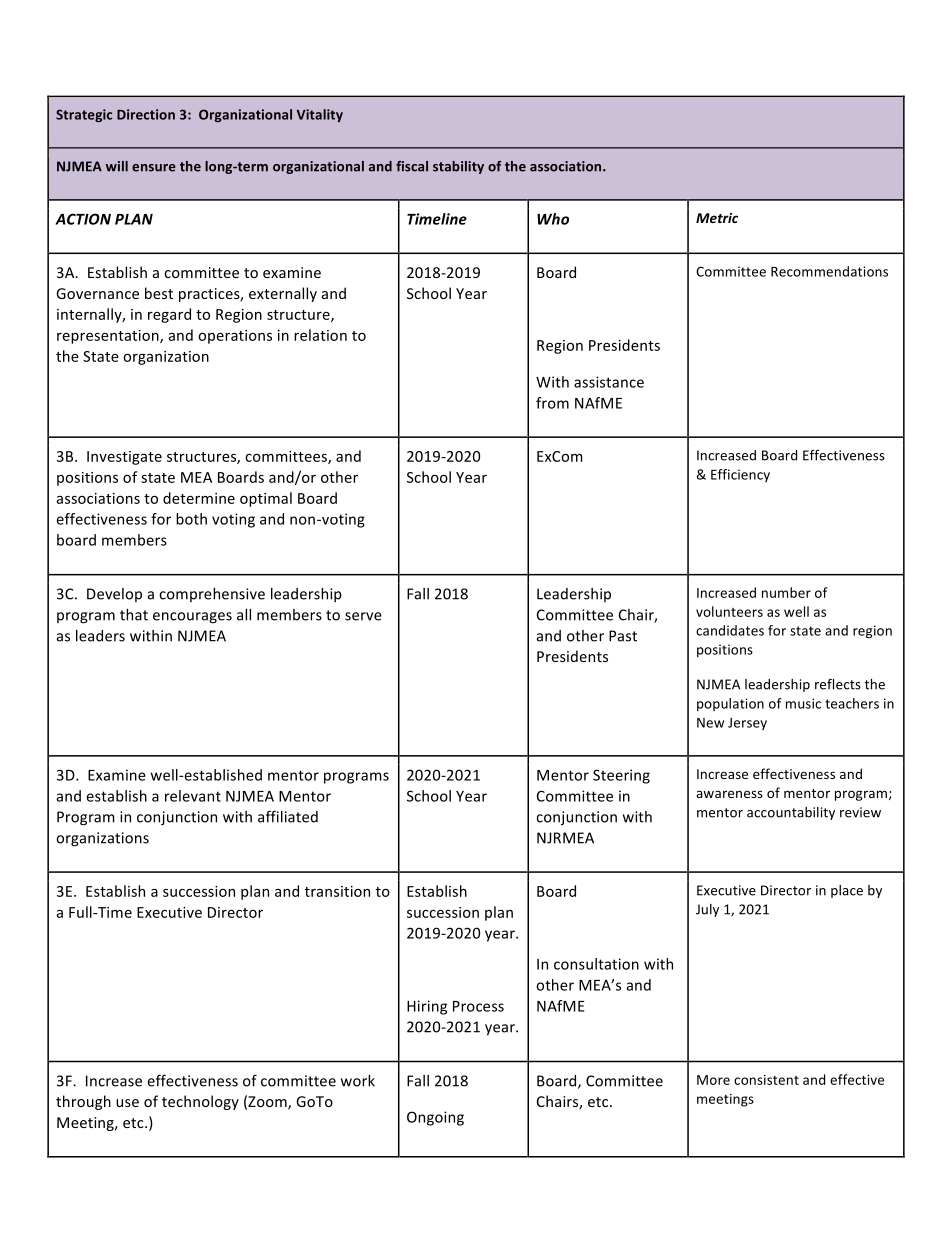 The image size is (952, 1233). Describe the element at coordinates (717, 218) in the image. I see `Metric` at that location.
